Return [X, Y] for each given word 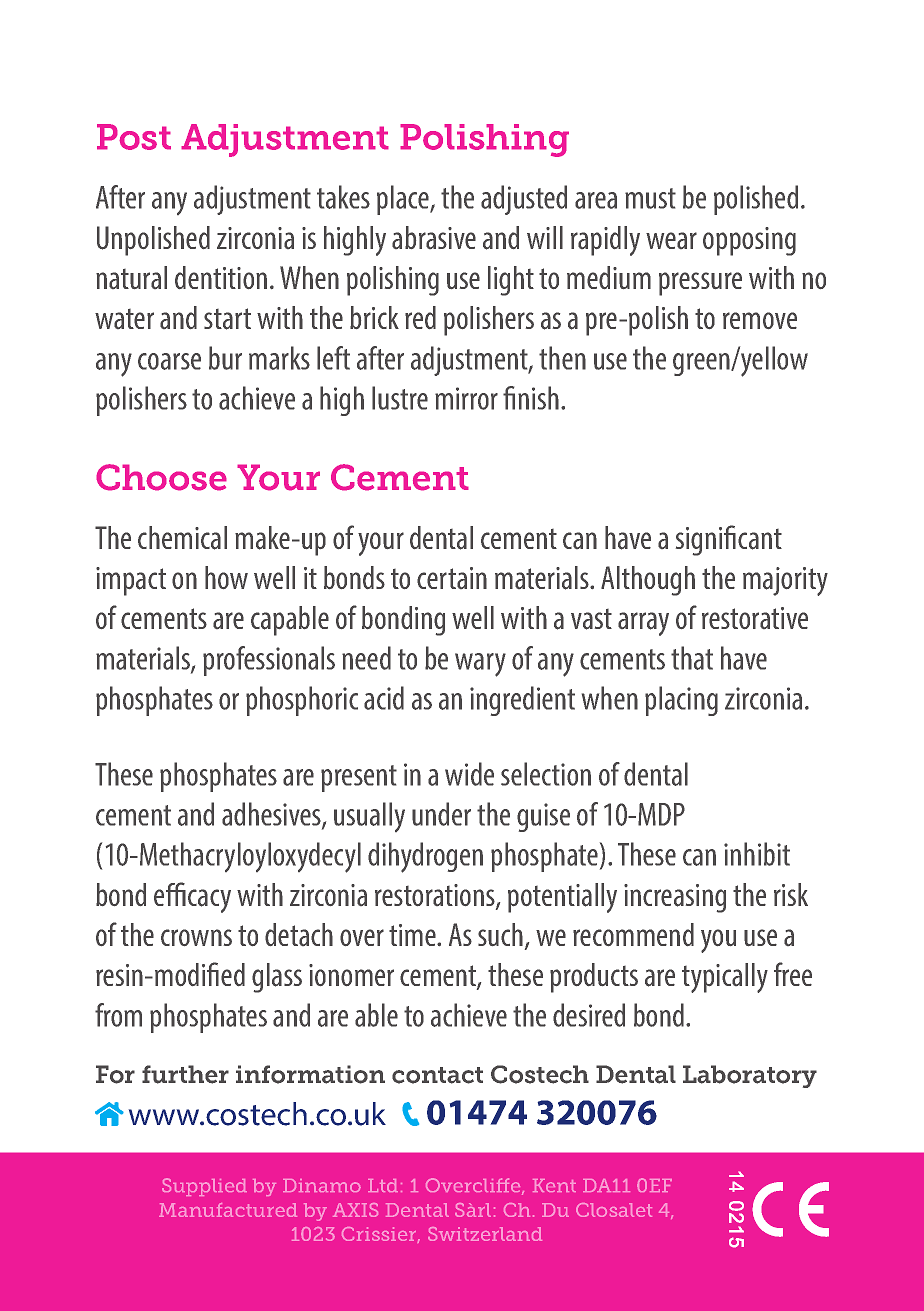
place [404, 200]
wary [480, 665]
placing [681, 701]
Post [134, 137]
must [650, 198]
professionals [269, 661]
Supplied [204, 1187]
